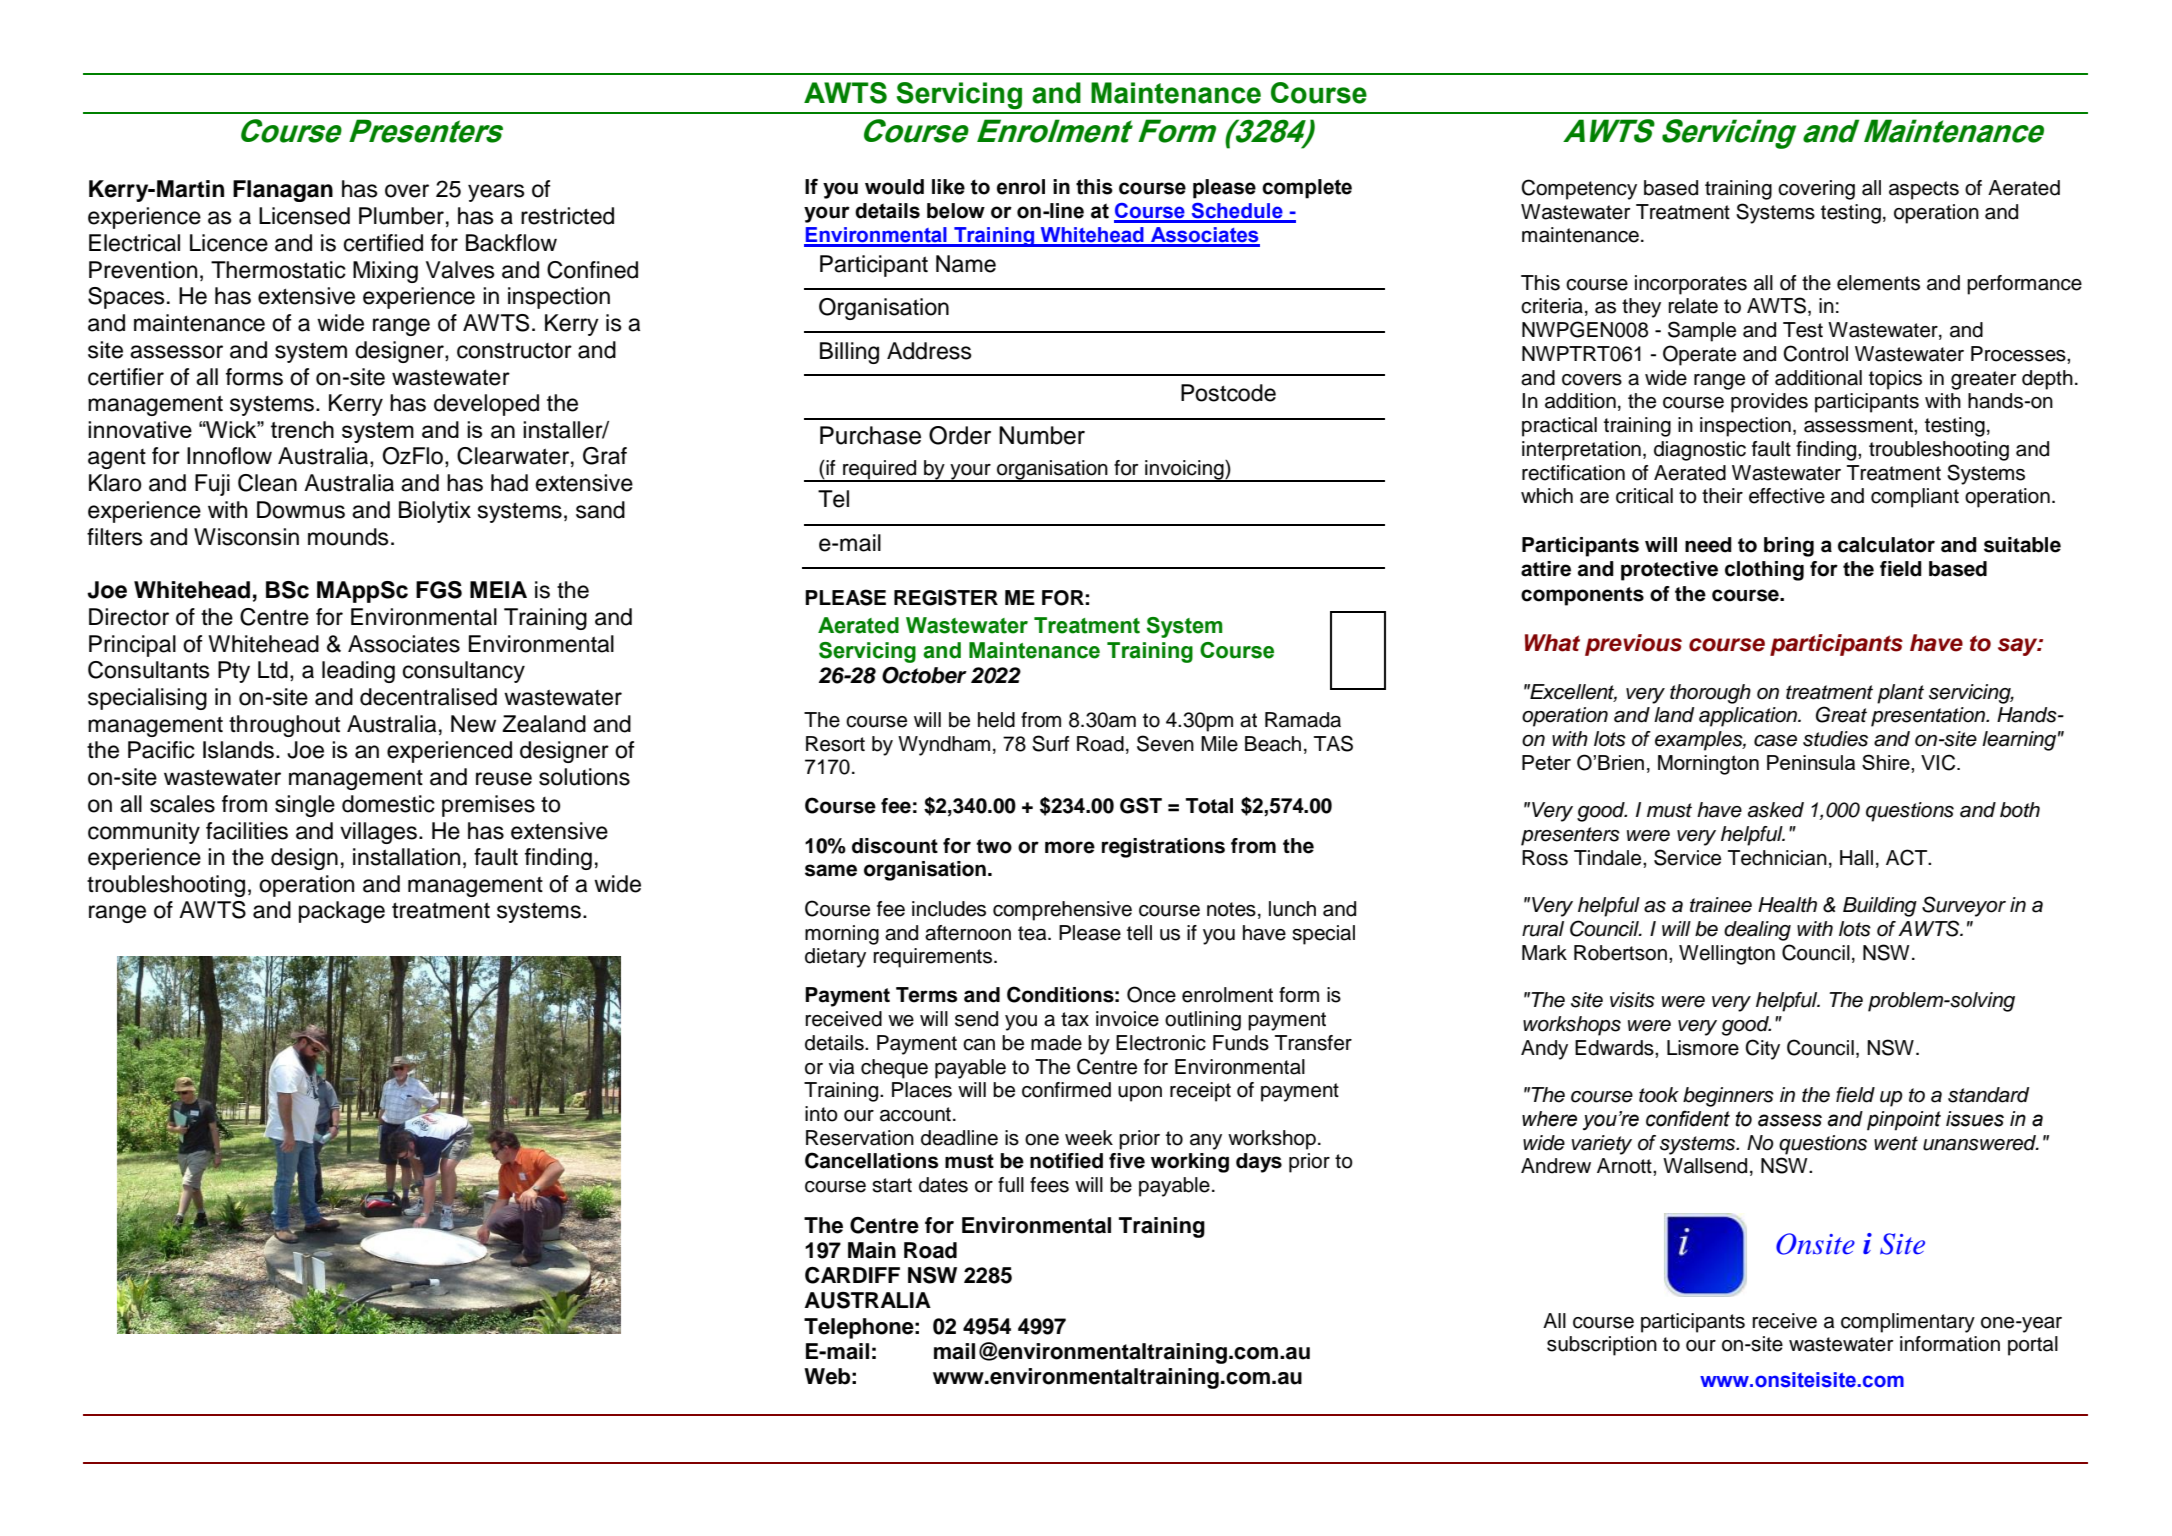  What do you see at coordinates (388, 804) in the image?
I see `domestic` at bounding box center [388, 804].
